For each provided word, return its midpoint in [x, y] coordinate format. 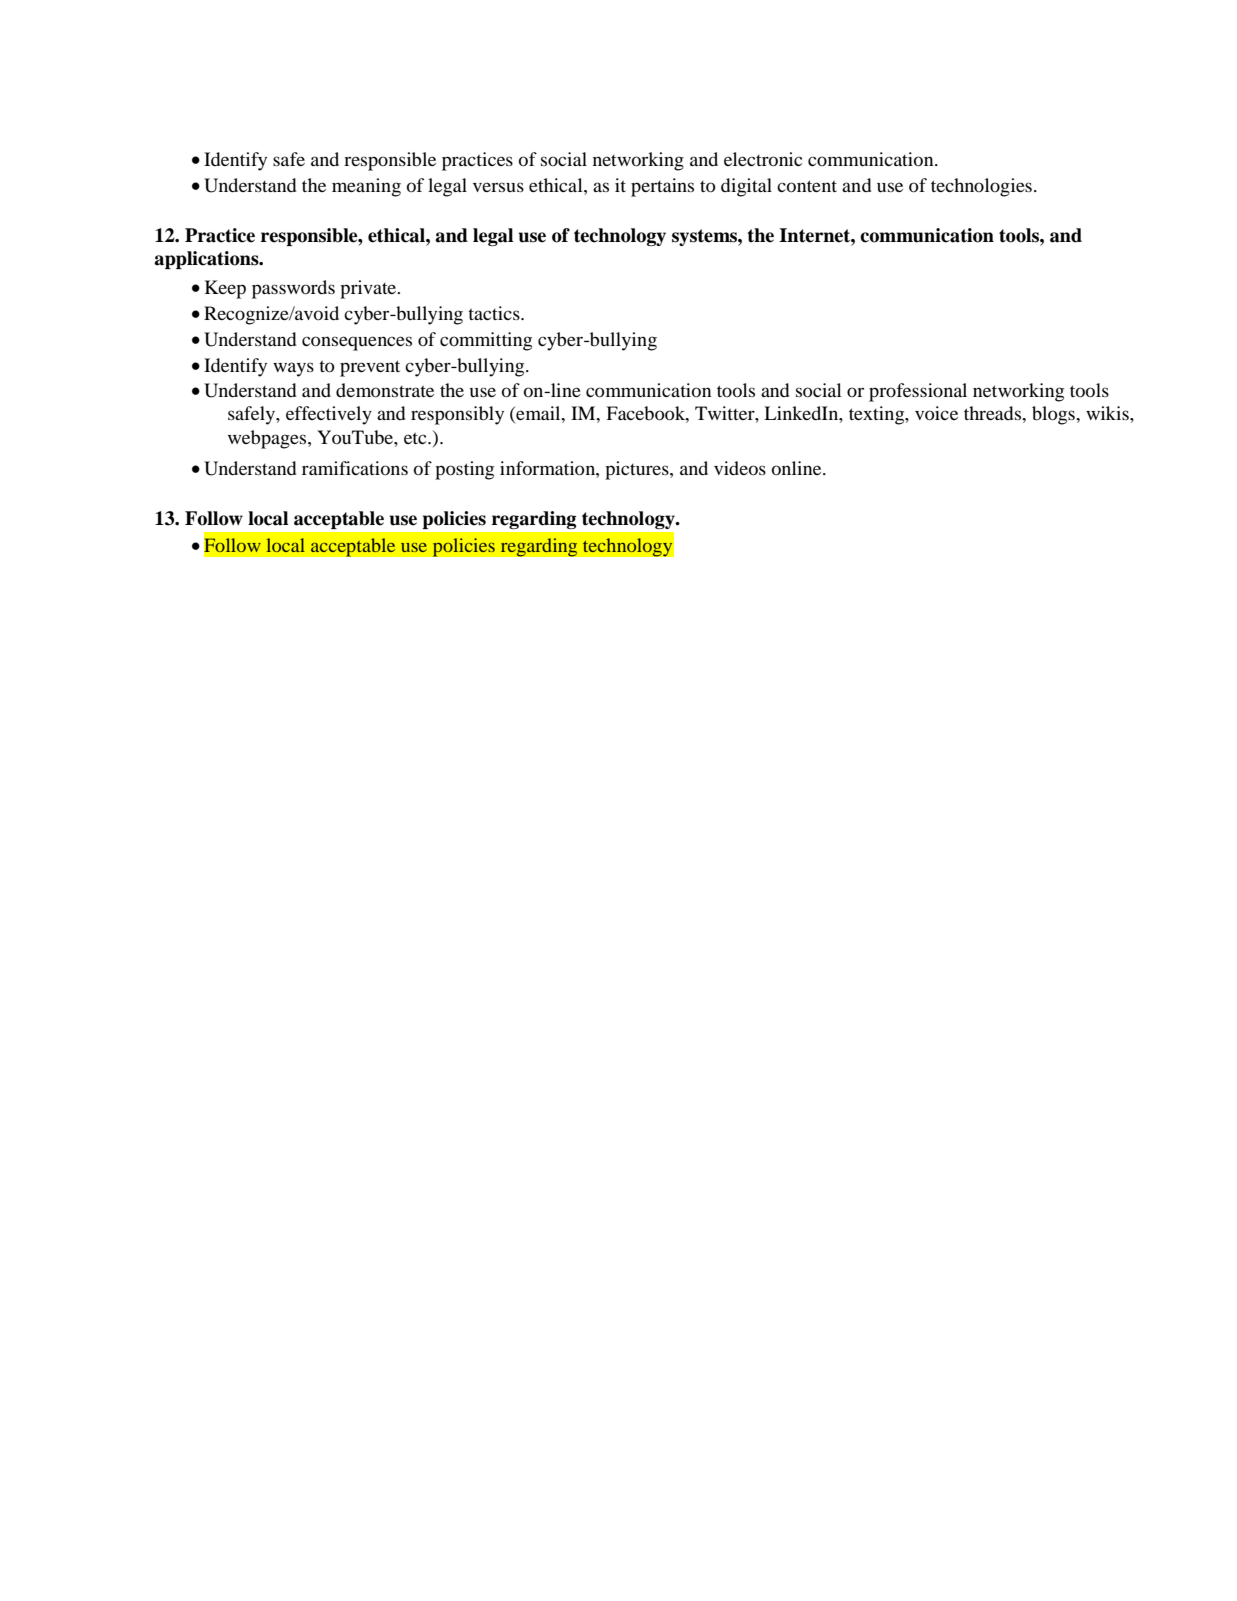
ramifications [355, 468]
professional [918, 392]
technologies [981, 187]
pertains [662, 187]
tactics [495, 313]
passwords [293, 289]
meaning [366, 187]
